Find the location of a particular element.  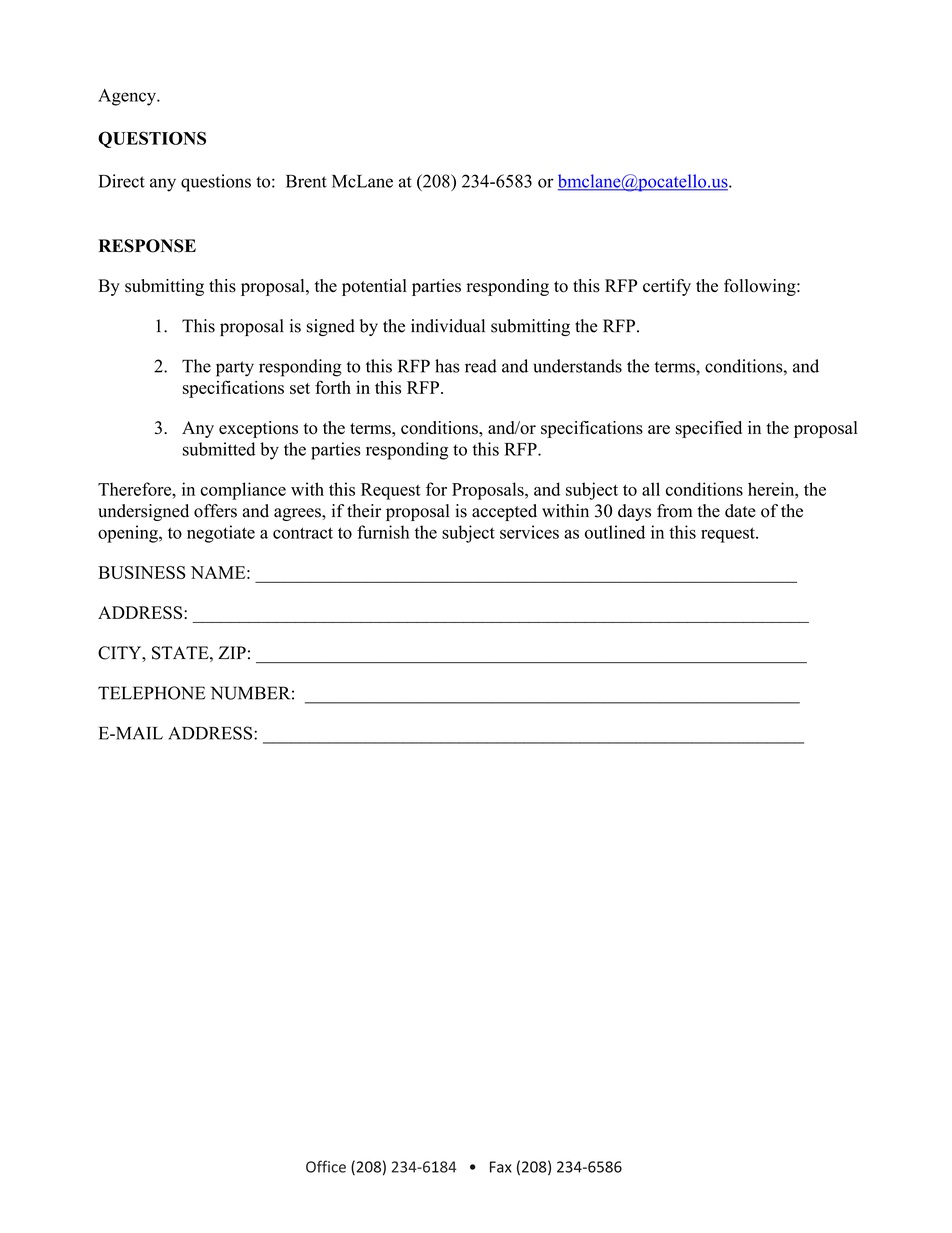

services is located at coordinates (529, 532).
